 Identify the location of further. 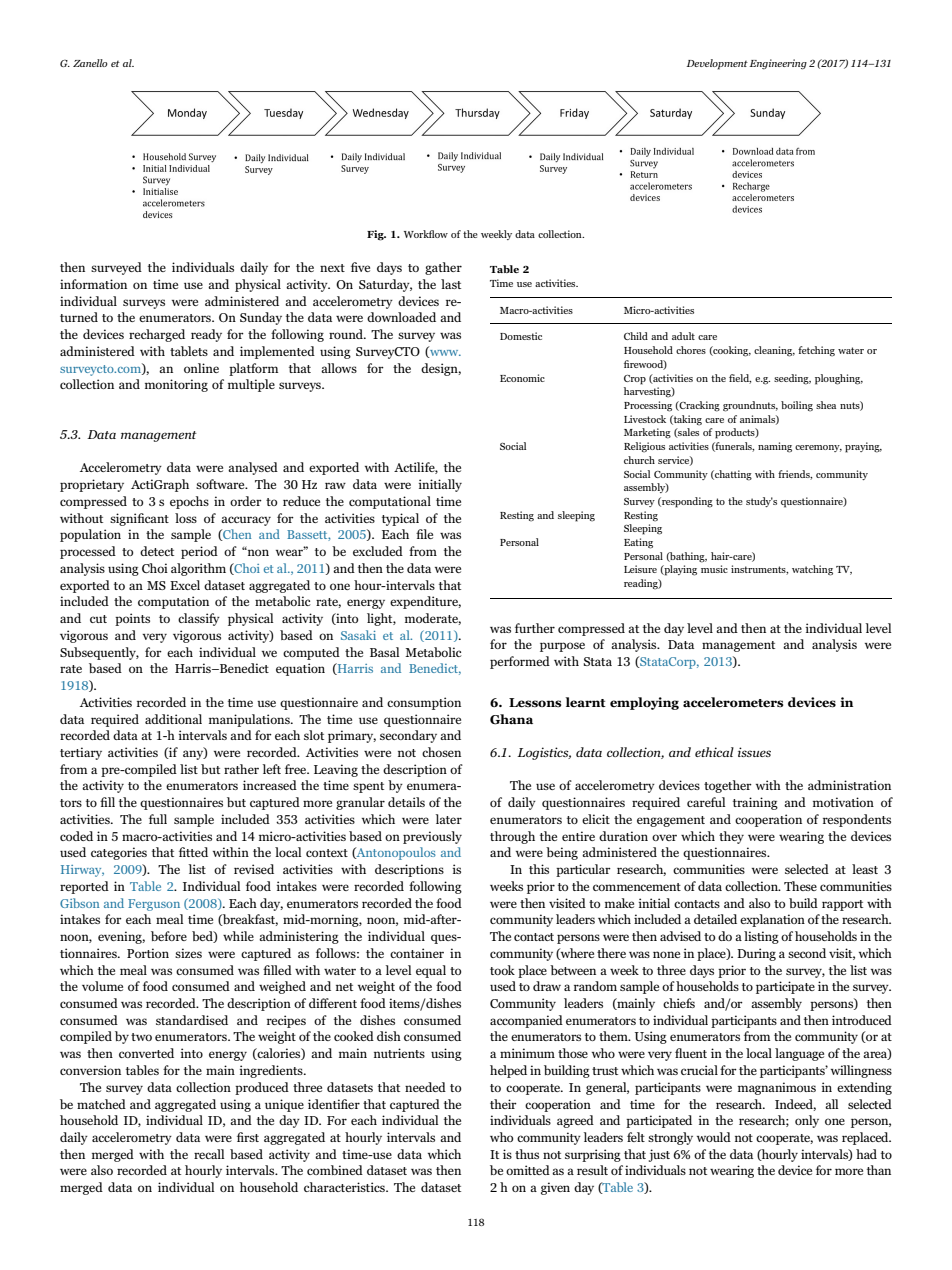
(535, 628).
